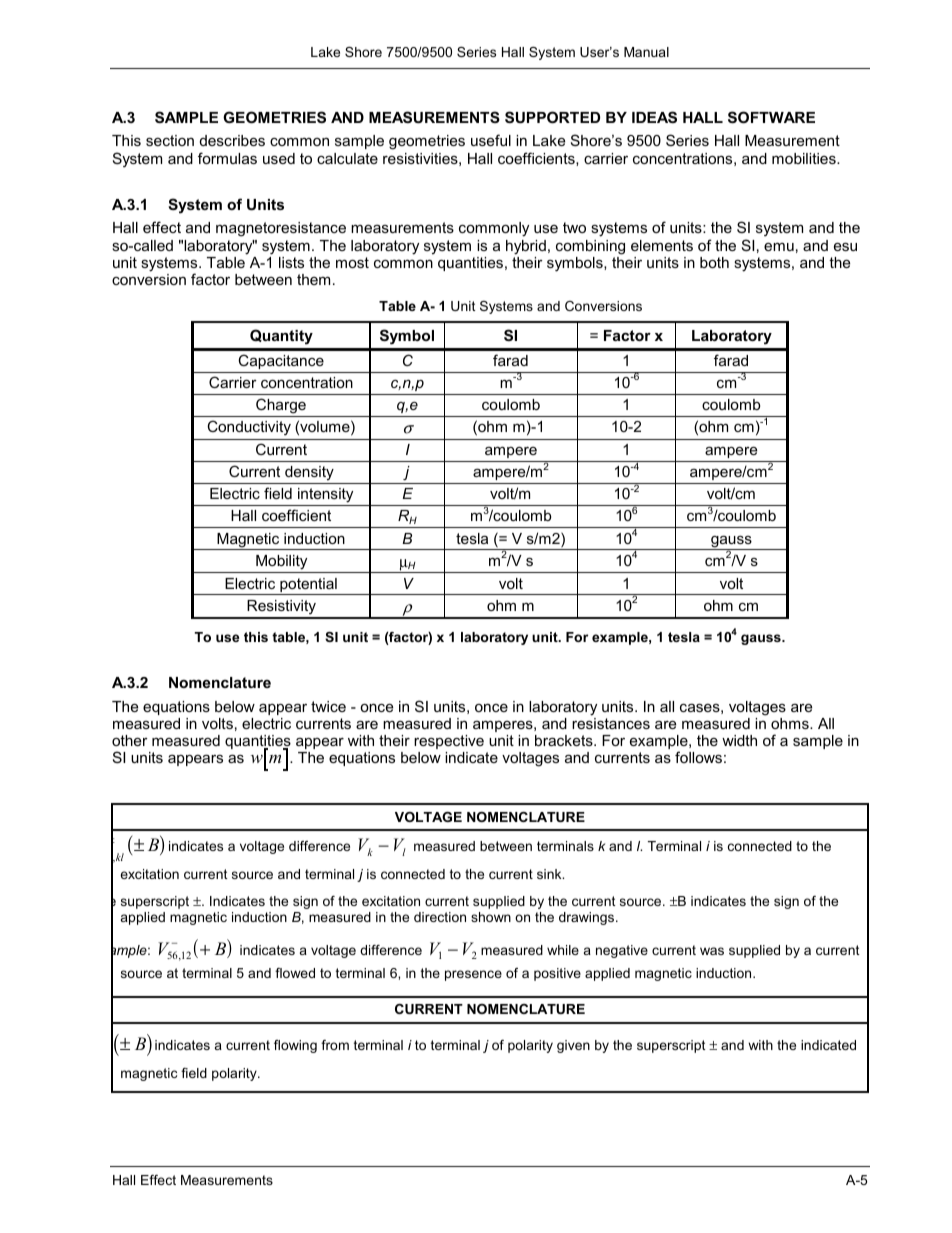  Describe the element at coordinates (771, 117) in the screenshot. I see `SOFTWARE` at that location.
